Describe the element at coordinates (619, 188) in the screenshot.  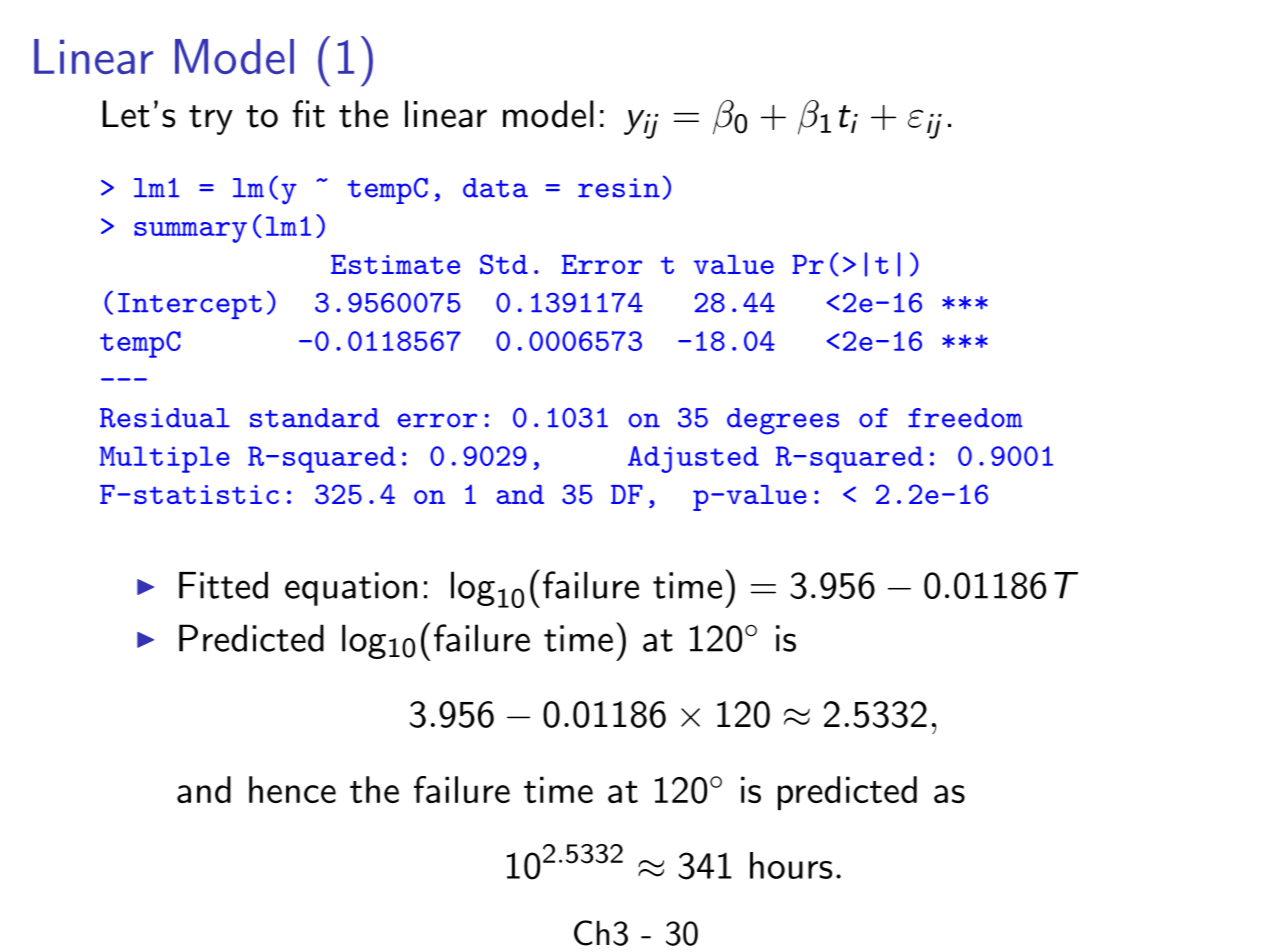
I see `resin` at that location.
